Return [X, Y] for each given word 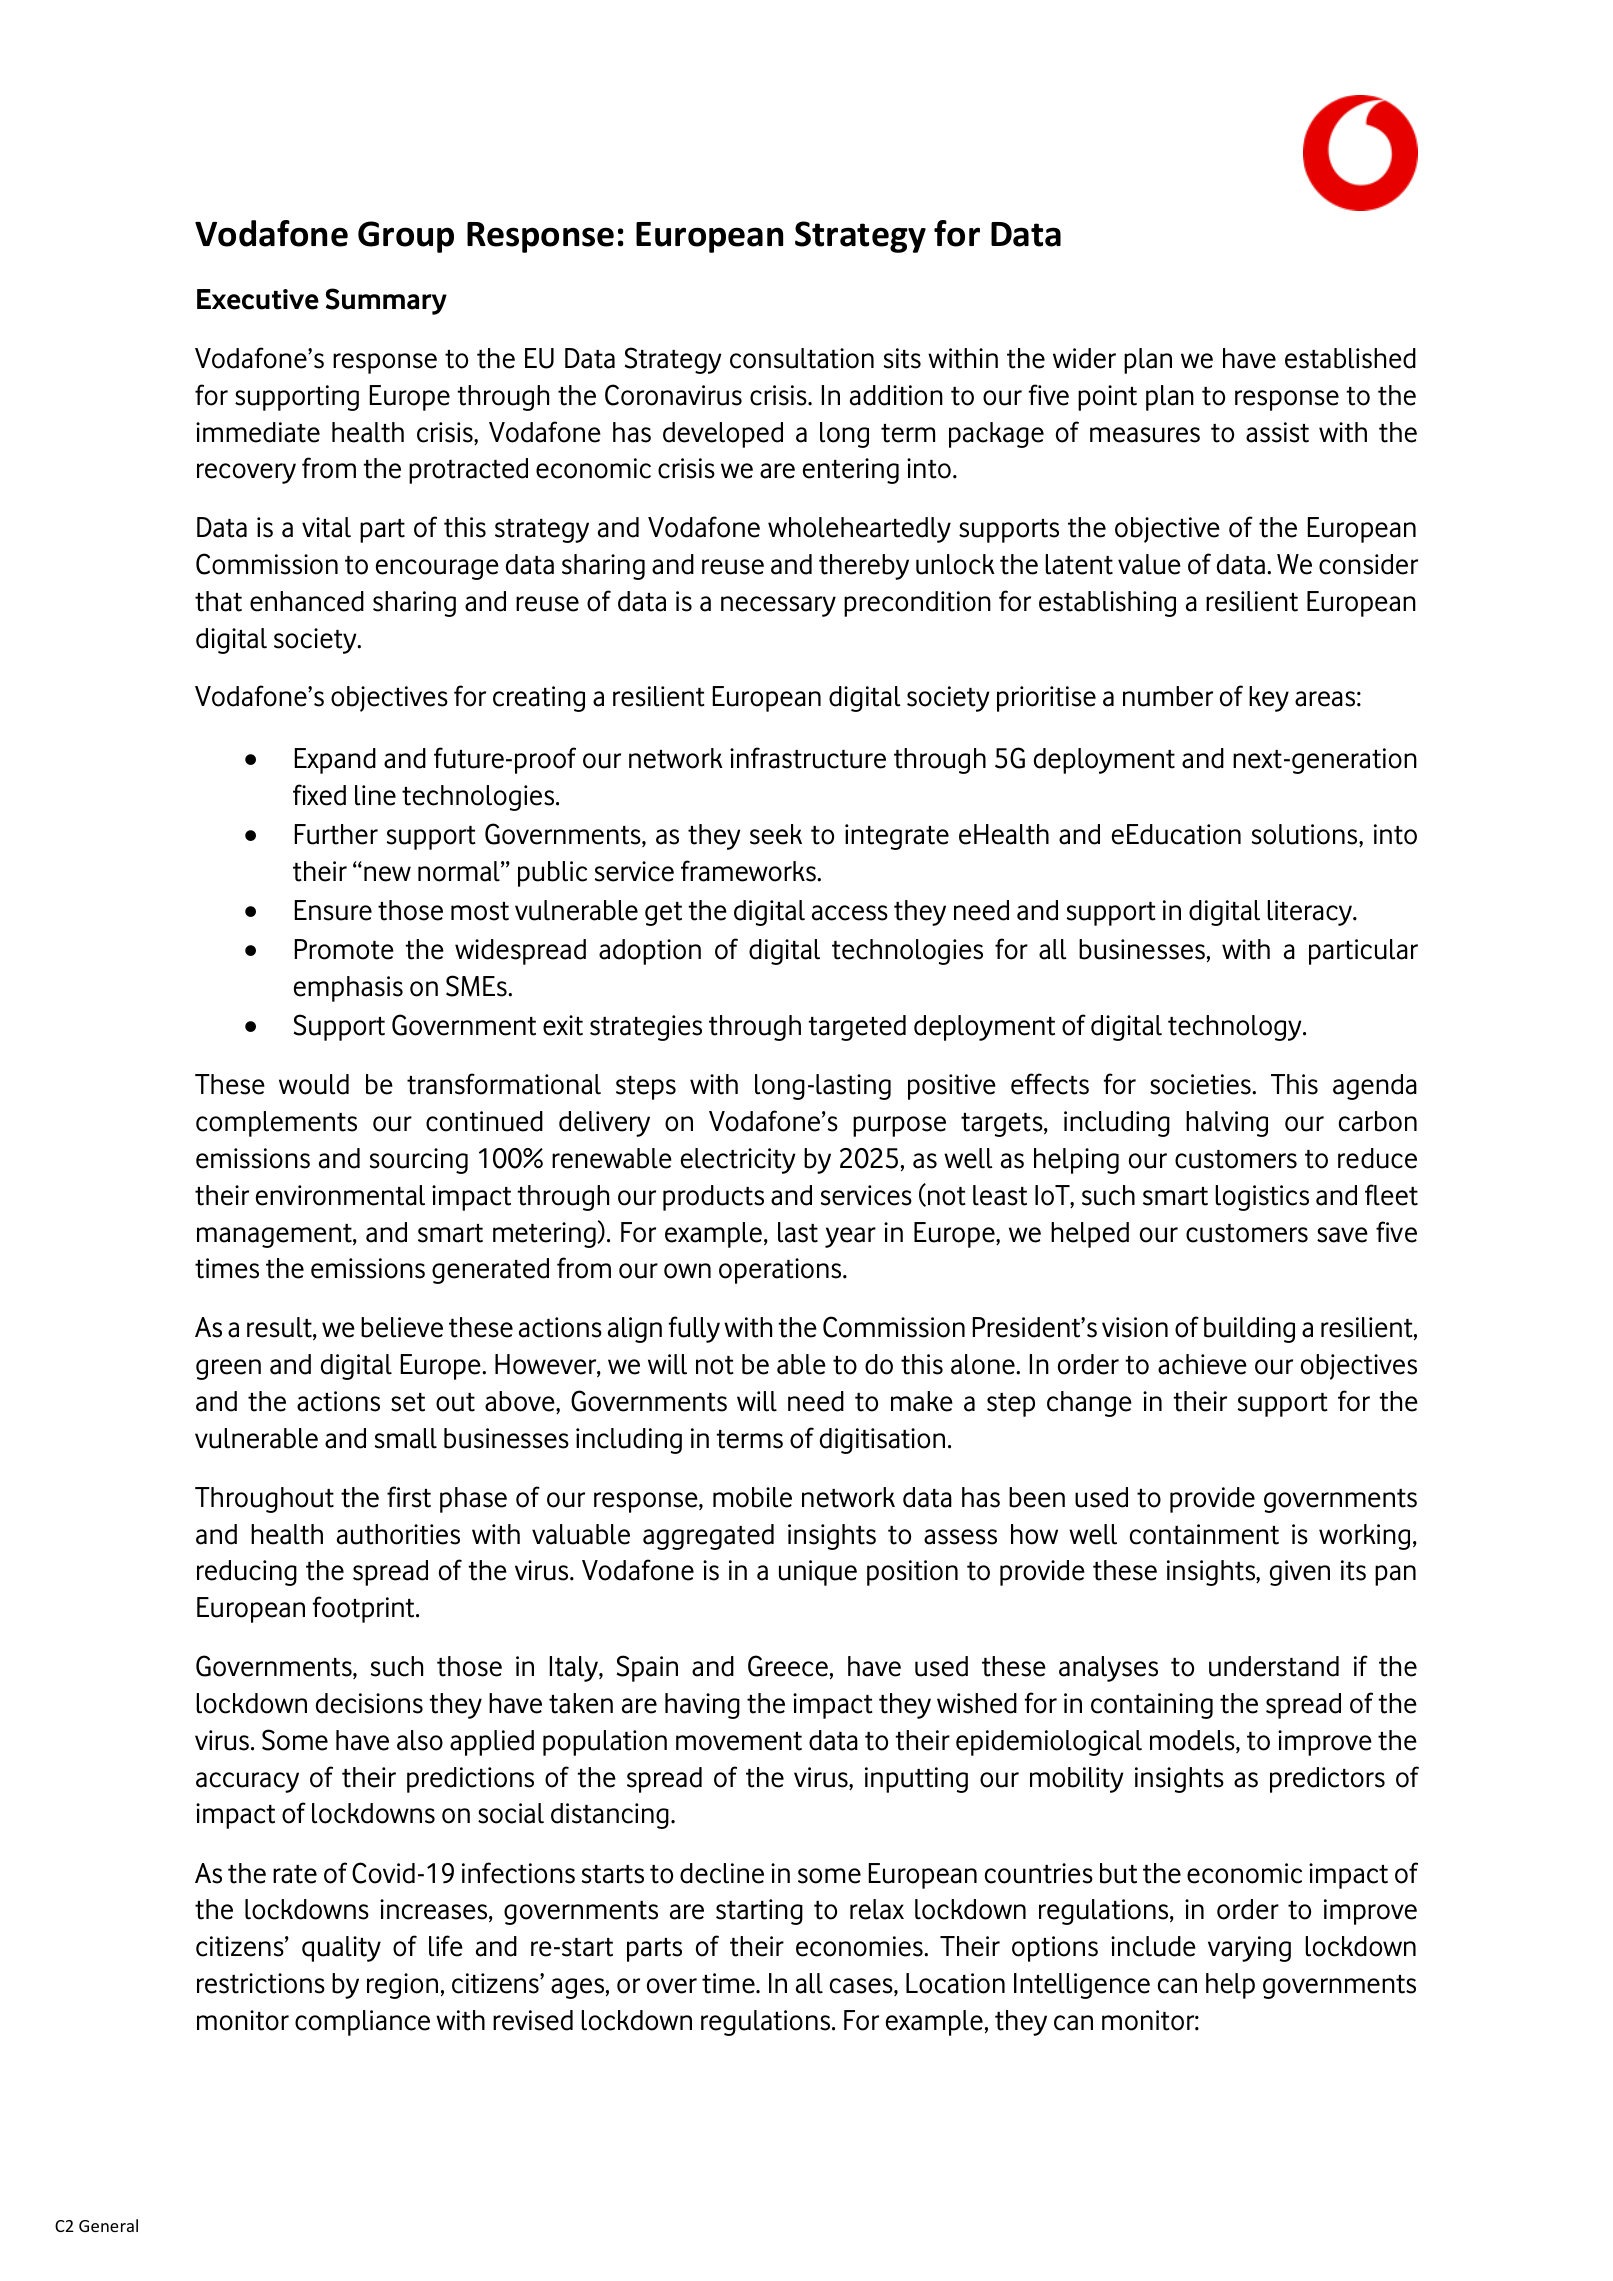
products [713, 1198]
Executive [258, 299]
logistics [1262, 1198]
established [1350, 358]
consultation [802, 358]
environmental [340, 1195]
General [108, 2225]
